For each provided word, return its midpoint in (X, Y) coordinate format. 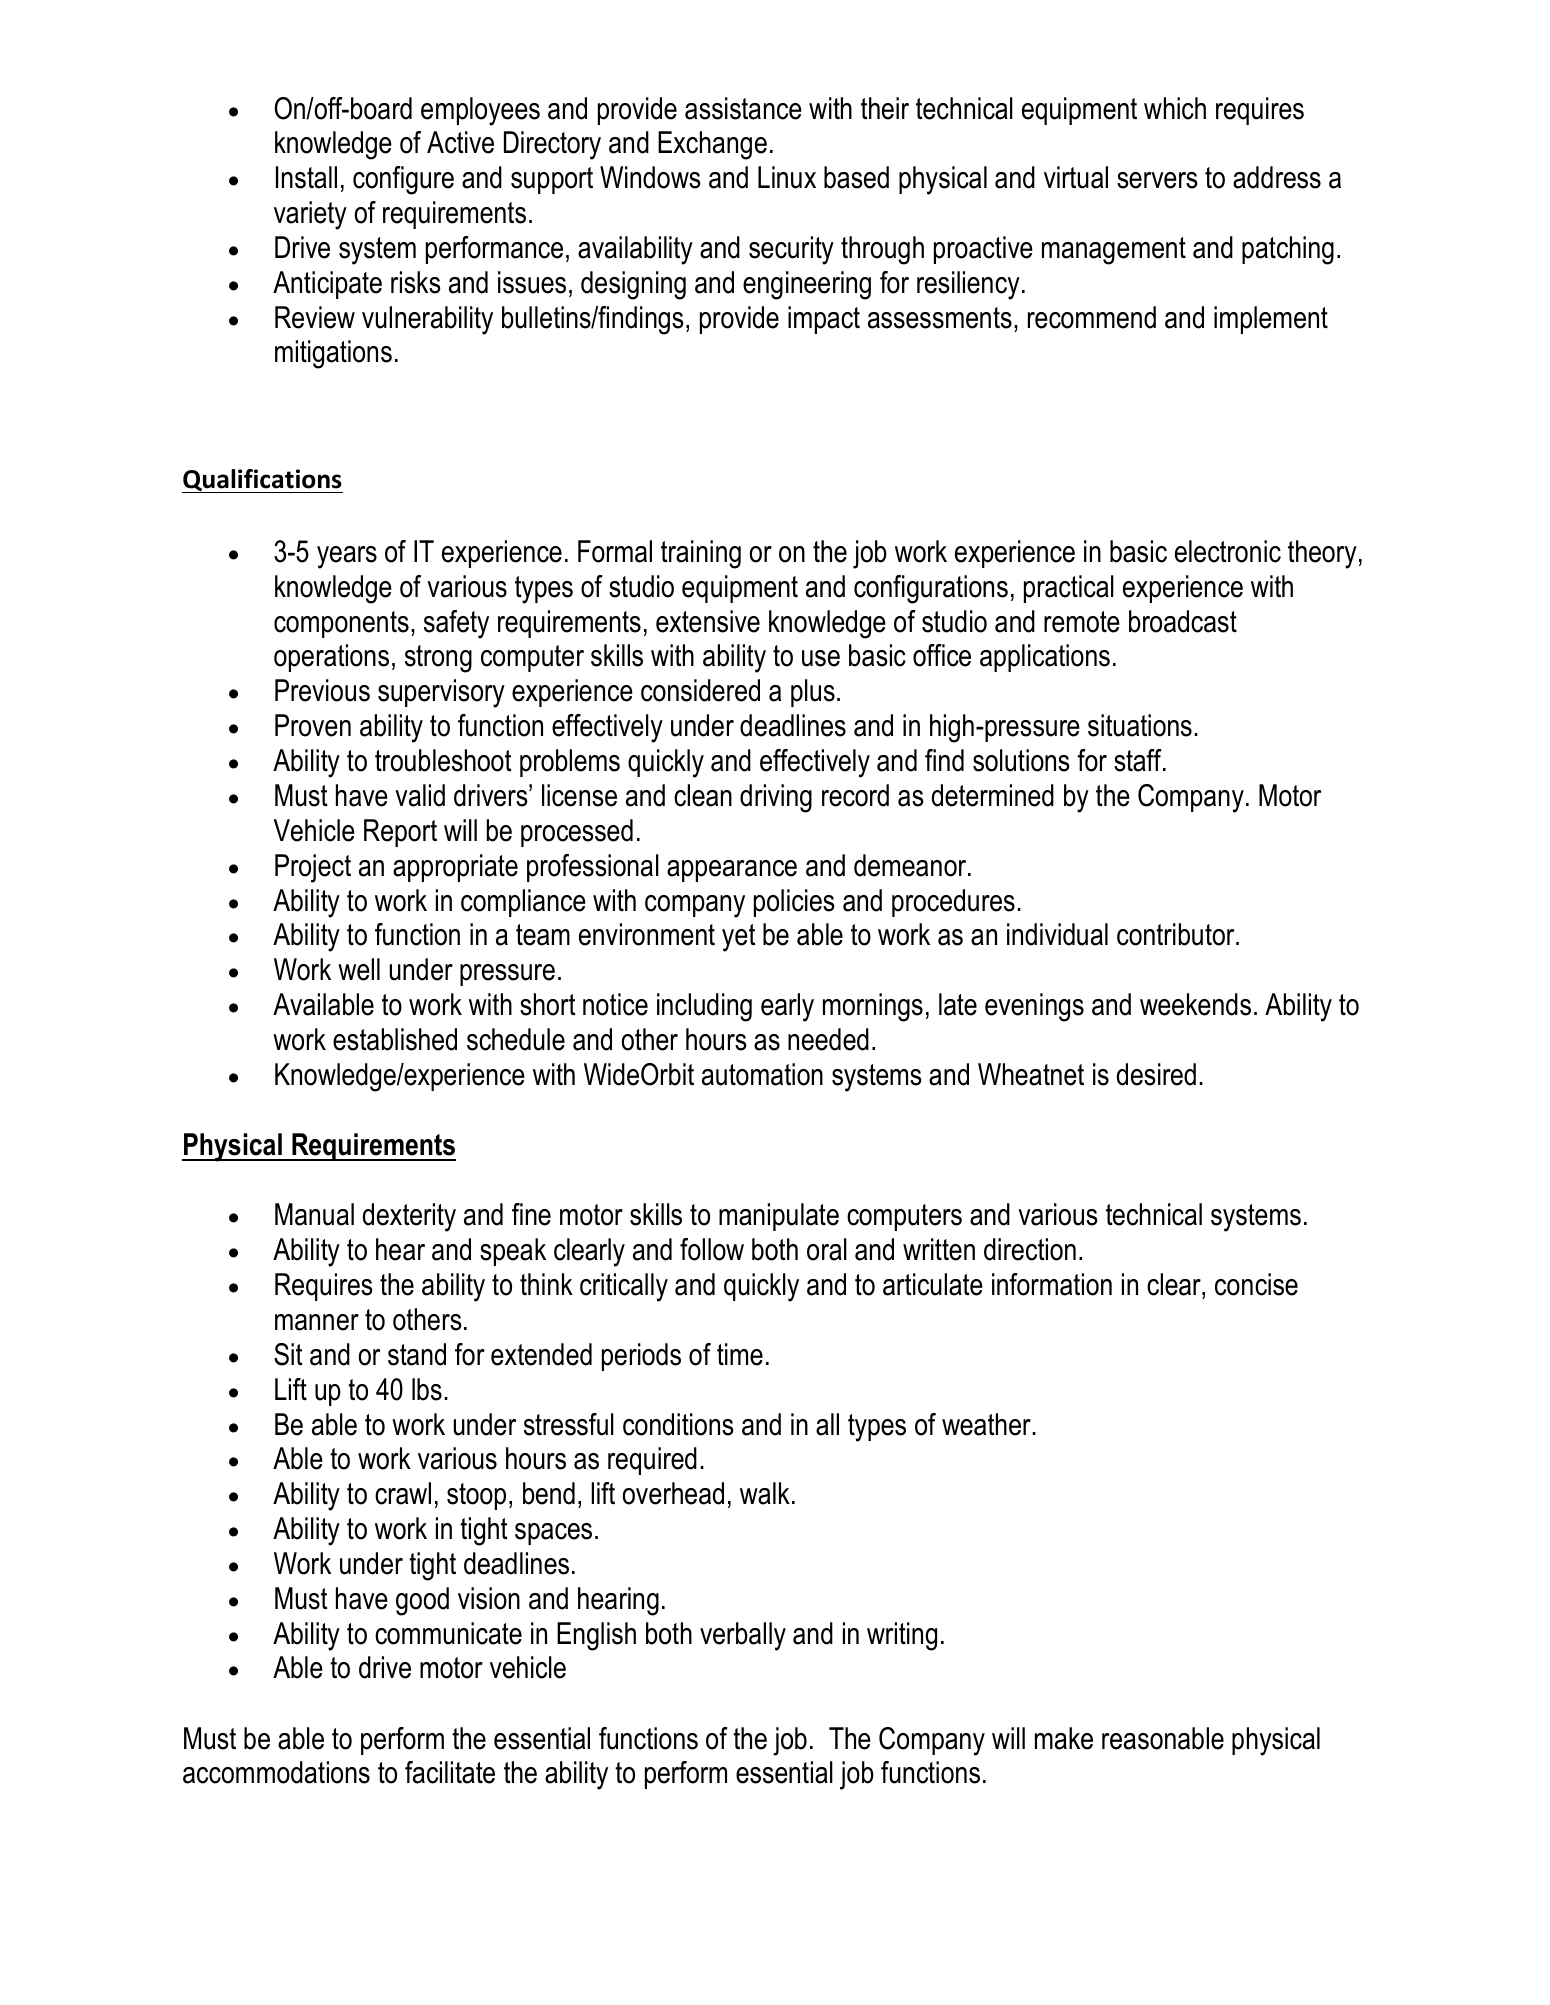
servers (1157, 180)
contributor (1177, 934)
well (359, 969)
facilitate (450, 1772)
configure (403, 180)
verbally (743, 1636)
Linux (787, 177)
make (1064, 1738)
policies (794, 903)
